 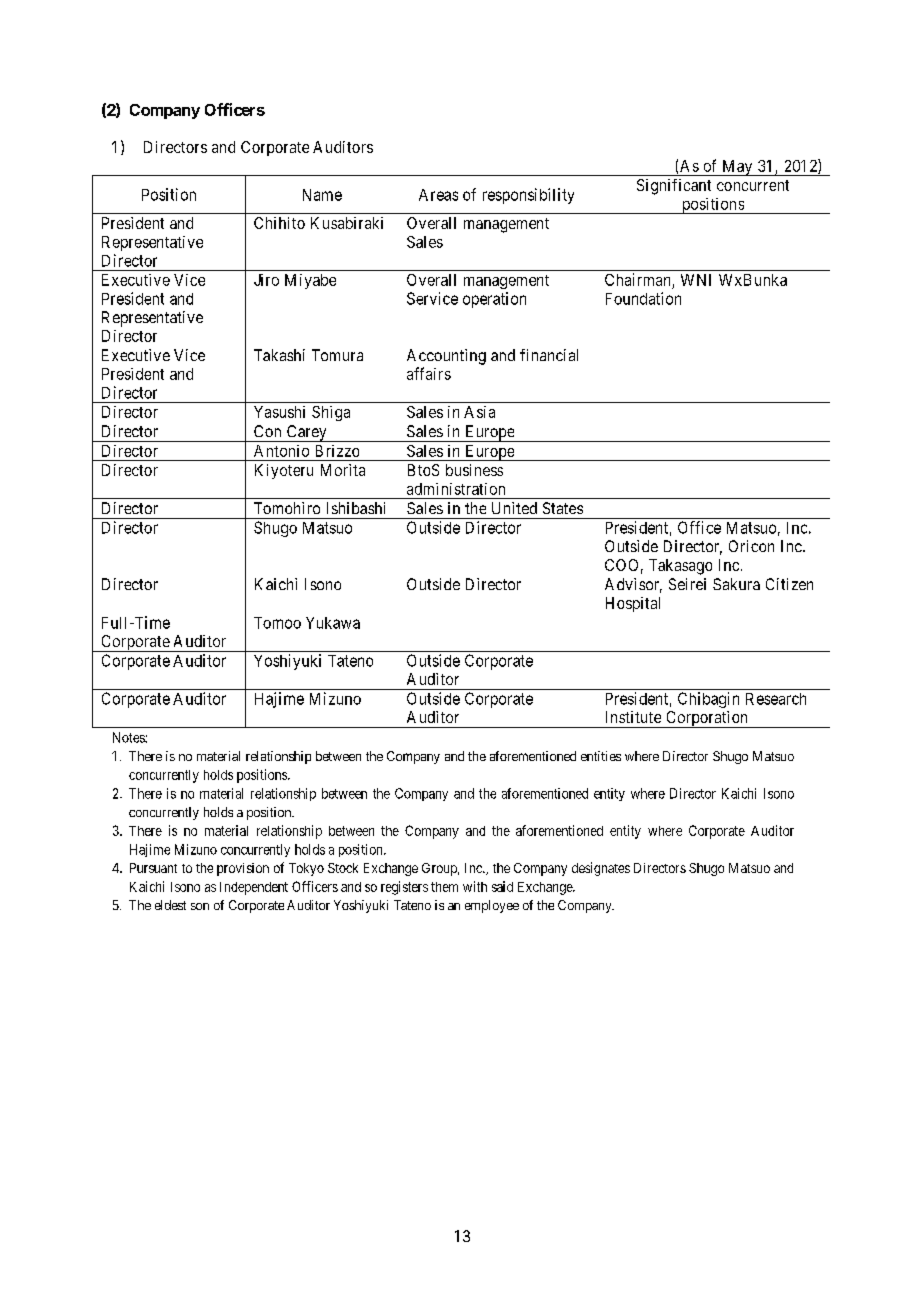 I want to click on Areas, so click(x=438, y=195).
